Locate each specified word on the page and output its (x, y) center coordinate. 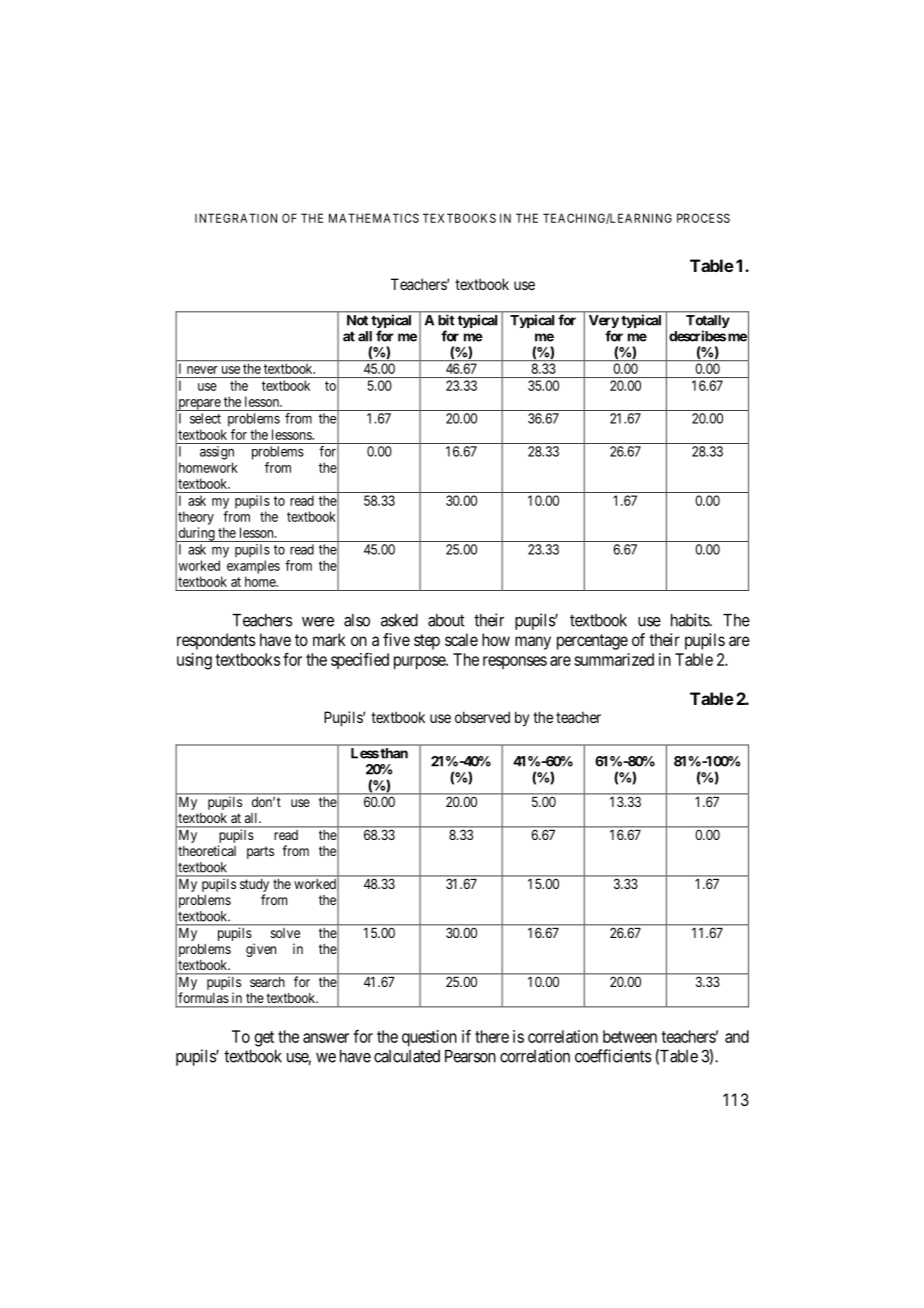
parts (260, 852)
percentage (592, 642)
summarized (614, 659)
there (492, 1036)
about (446, 620)
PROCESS (703, 218)
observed (482, 717)
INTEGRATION (236, 218)
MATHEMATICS (374, 218)
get (264, 1039)
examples (253, 567)
